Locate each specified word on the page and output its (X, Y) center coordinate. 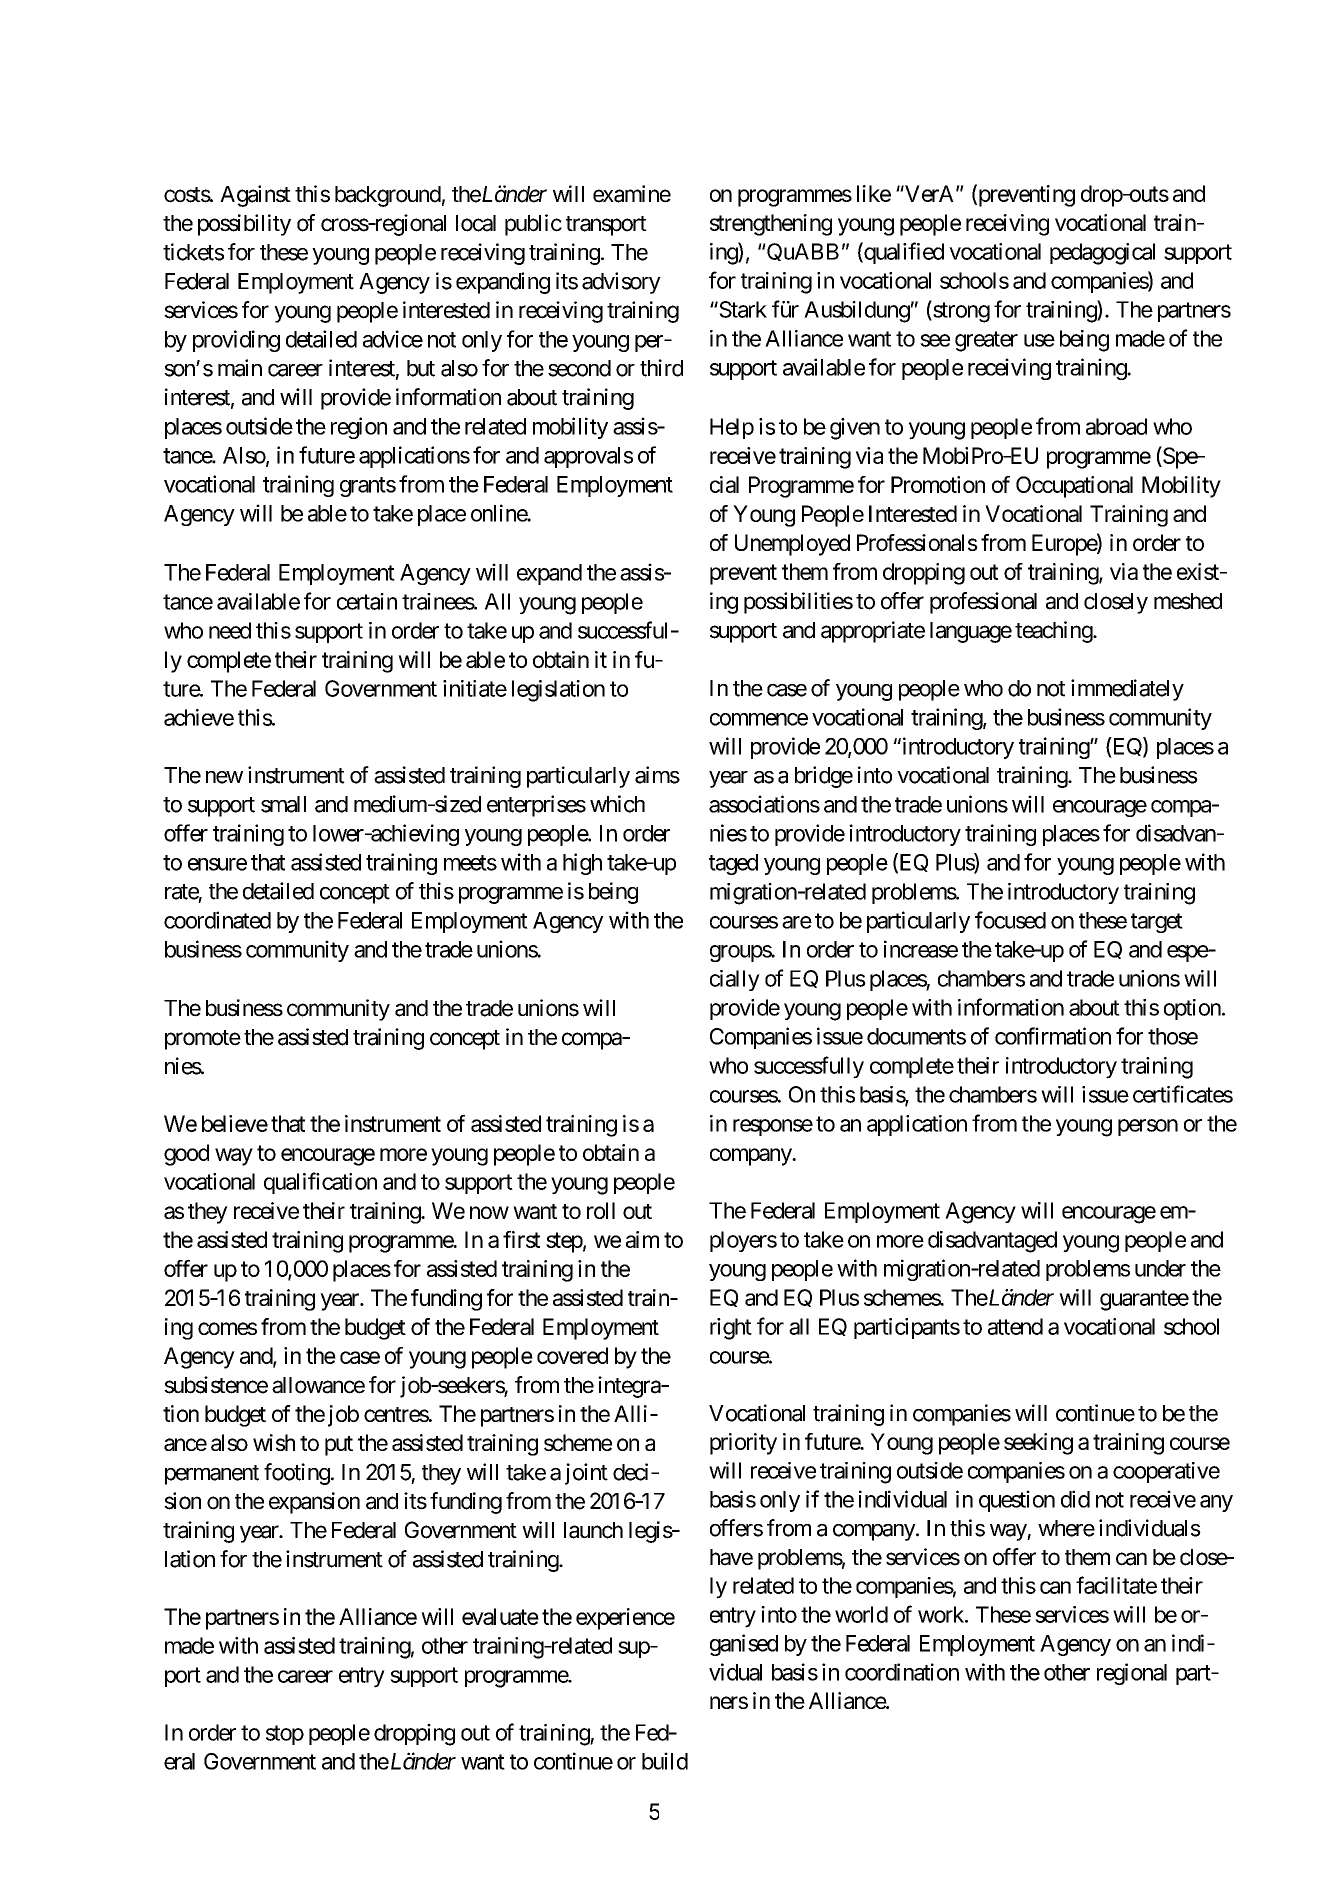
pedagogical (1102, 254)
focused (1010, 920)
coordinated (217, 920)
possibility (244, 225)
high (582, 864)
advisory (621, 283)
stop (285, 1735)
